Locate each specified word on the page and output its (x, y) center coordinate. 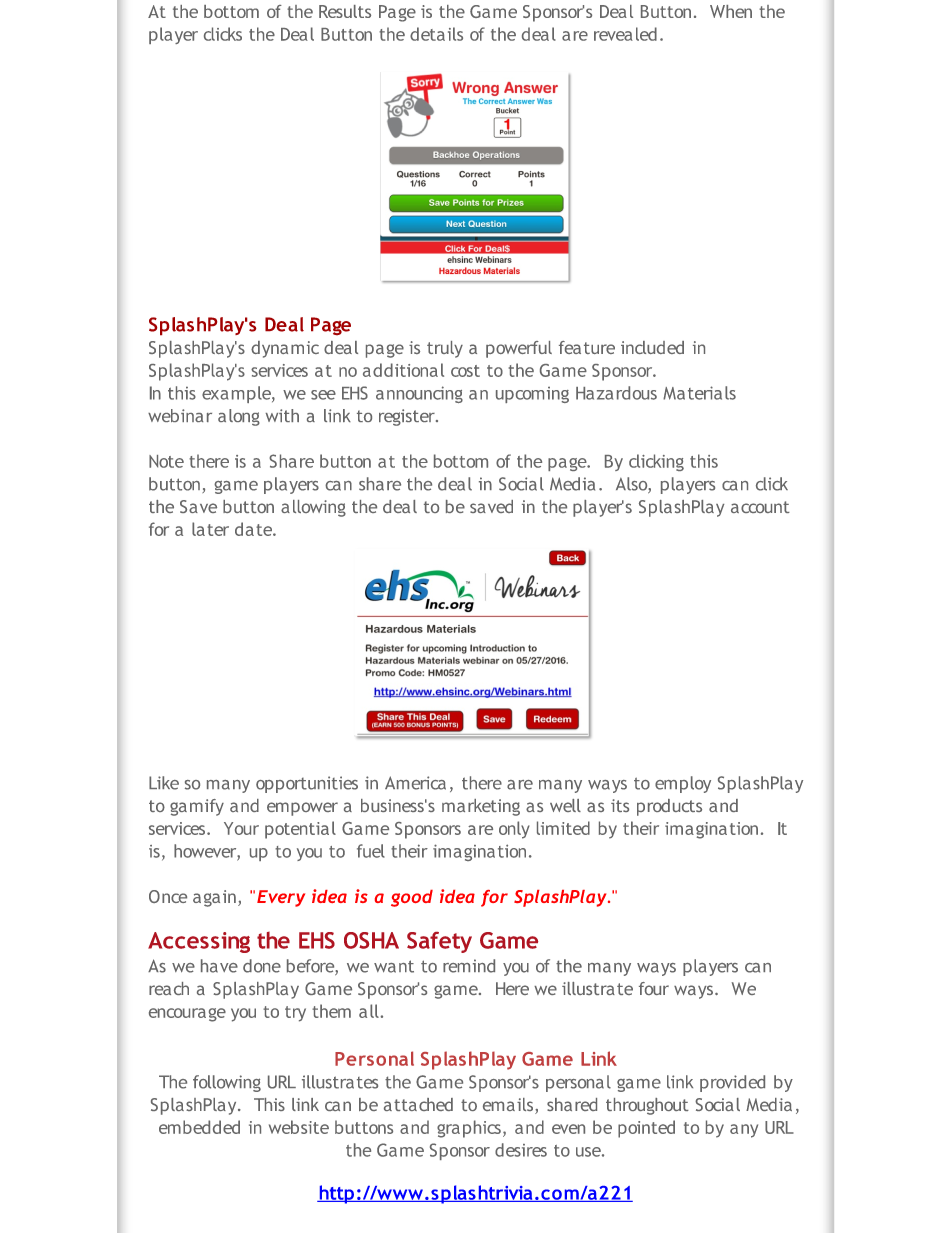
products (669, 807)
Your (241, 828)
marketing (481, 807)
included (652, 347)
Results (345, 11)
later (210, 529)
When (731, 11)
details (436, 34)
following (227, 1083)
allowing (313, 508)
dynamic (285, 349)
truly (445, 349)
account (760, 507)
